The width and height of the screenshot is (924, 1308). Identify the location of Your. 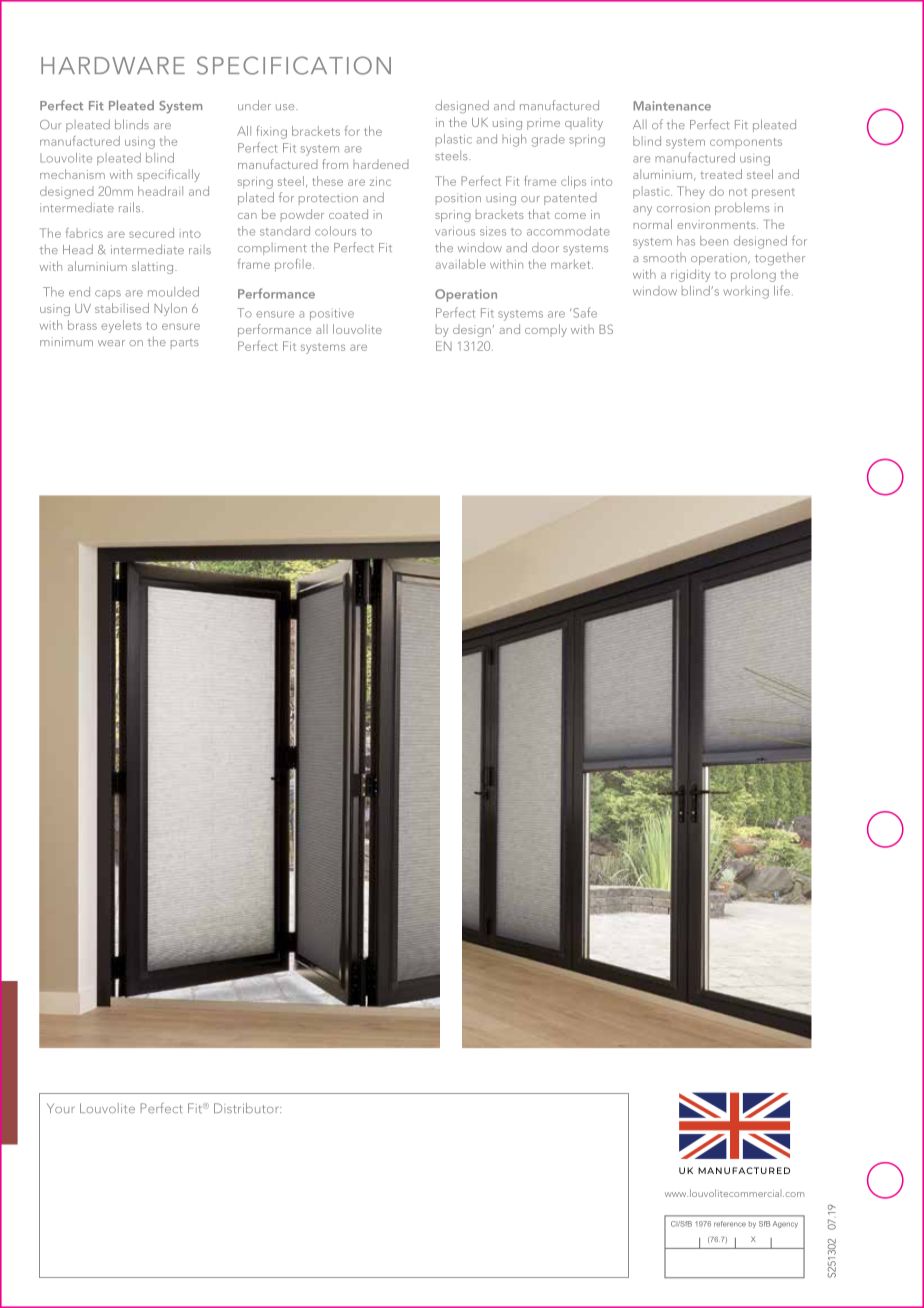
(61, 1108).
